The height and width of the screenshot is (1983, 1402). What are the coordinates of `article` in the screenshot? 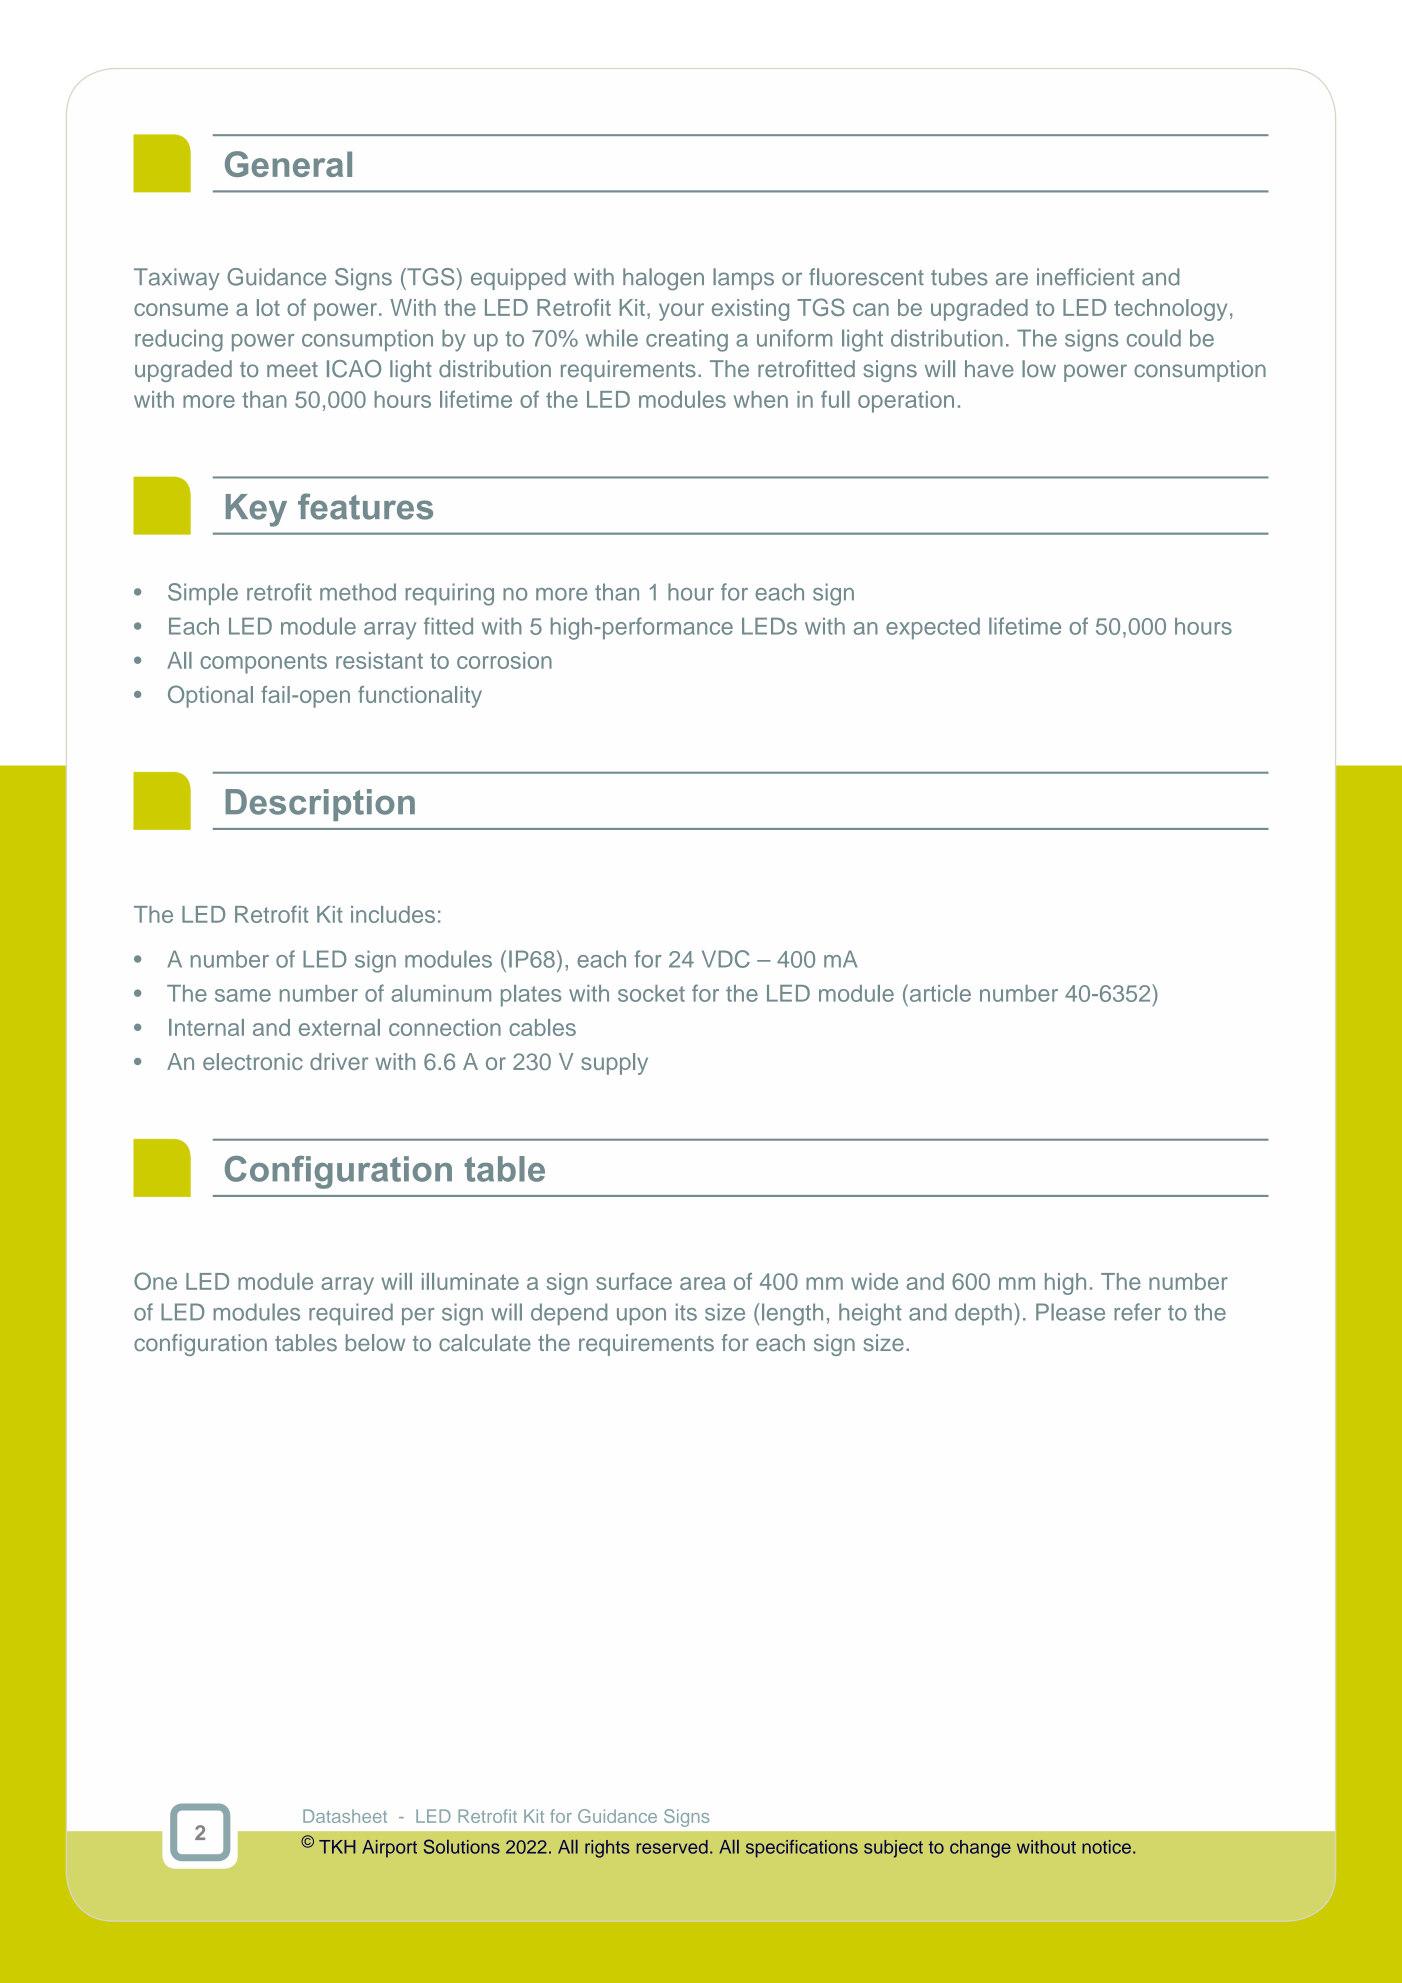 It's located at (939, 993).
